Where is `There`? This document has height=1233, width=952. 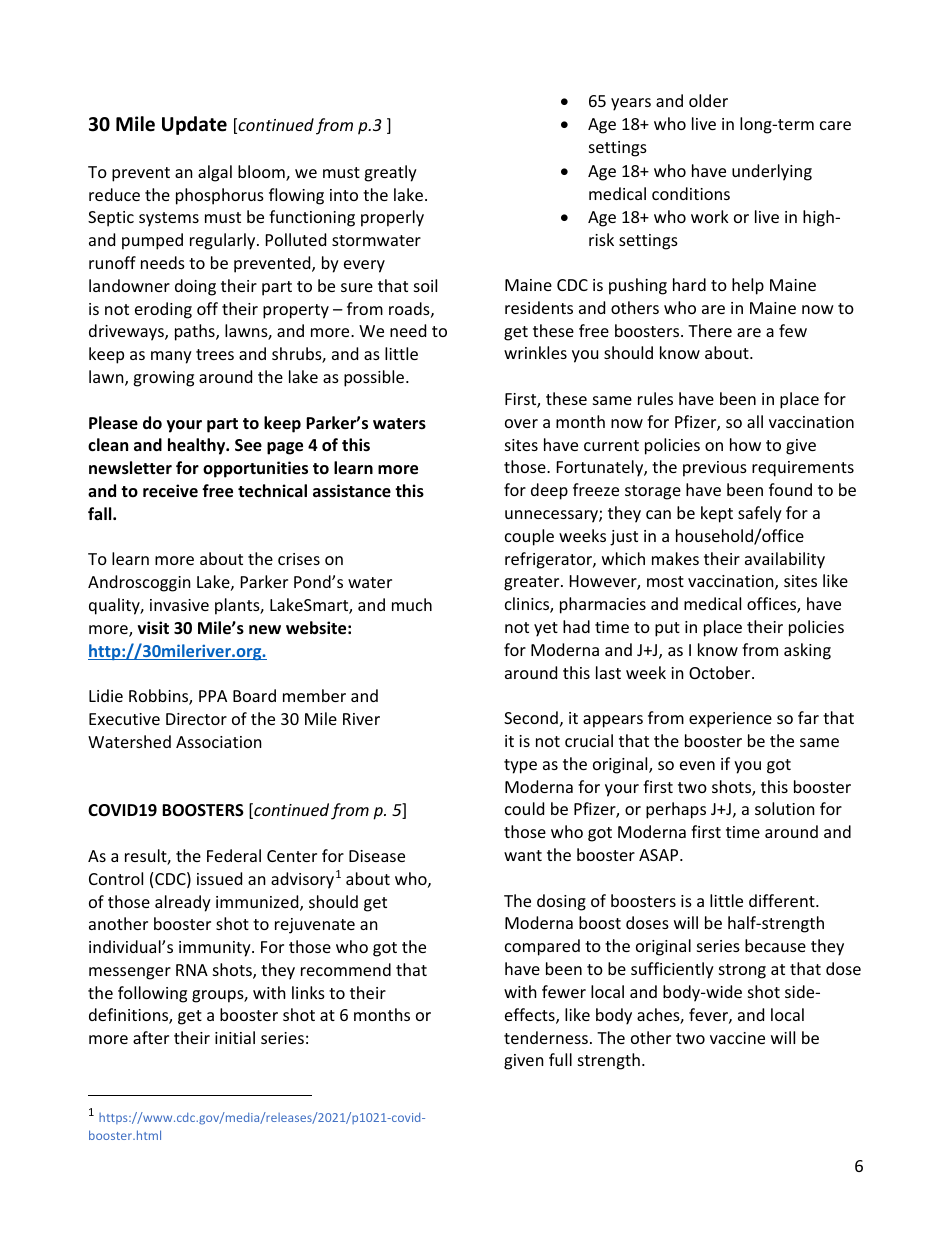
There is located at coordinates (710, 330).
